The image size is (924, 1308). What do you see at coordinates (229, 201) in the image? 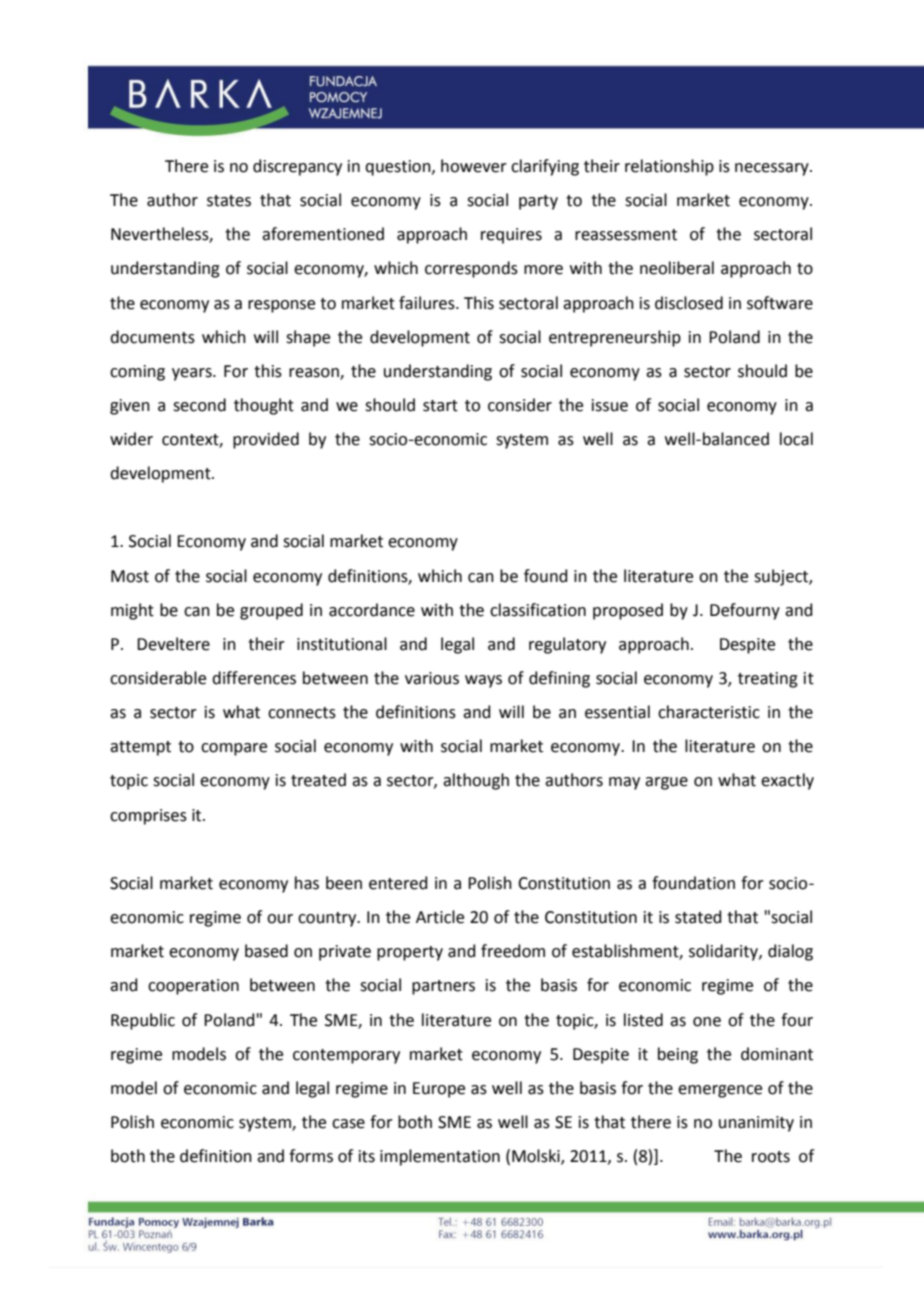
I see `states` at bounding box center [229, 201].
